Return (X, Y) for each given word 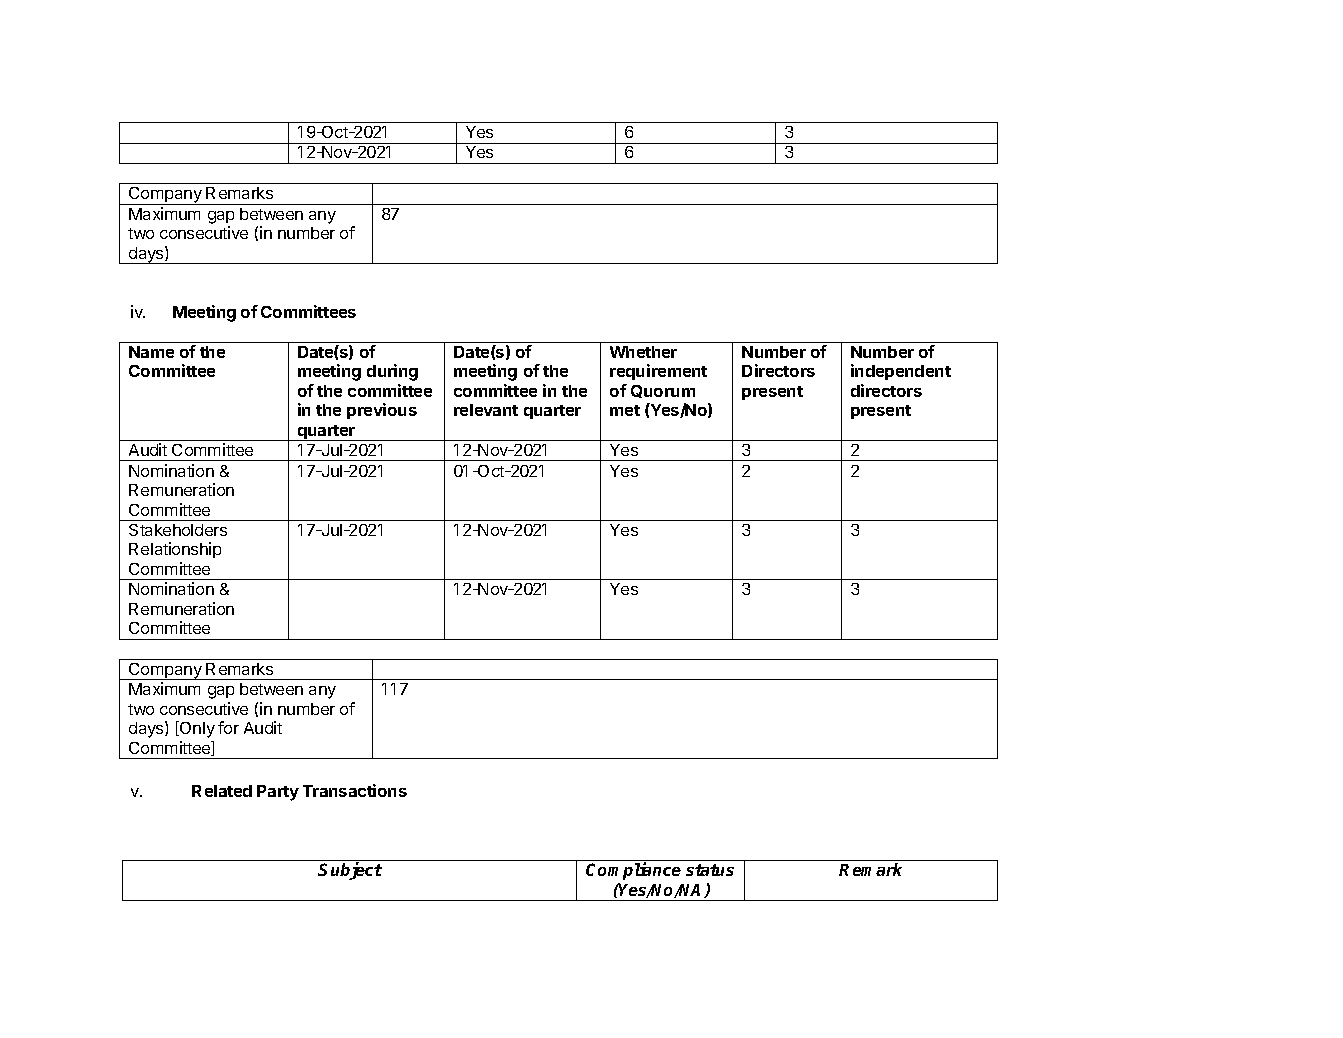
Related (222, 791)
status (710, 870)
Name (151, 352)
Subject (350, 871)
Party (278, 793)
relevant (486, 410)
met (625, 410)
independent (901, 372)
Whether (643, 352)
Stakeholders (178, 530)
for (228, 727)
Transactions (355, 790)
